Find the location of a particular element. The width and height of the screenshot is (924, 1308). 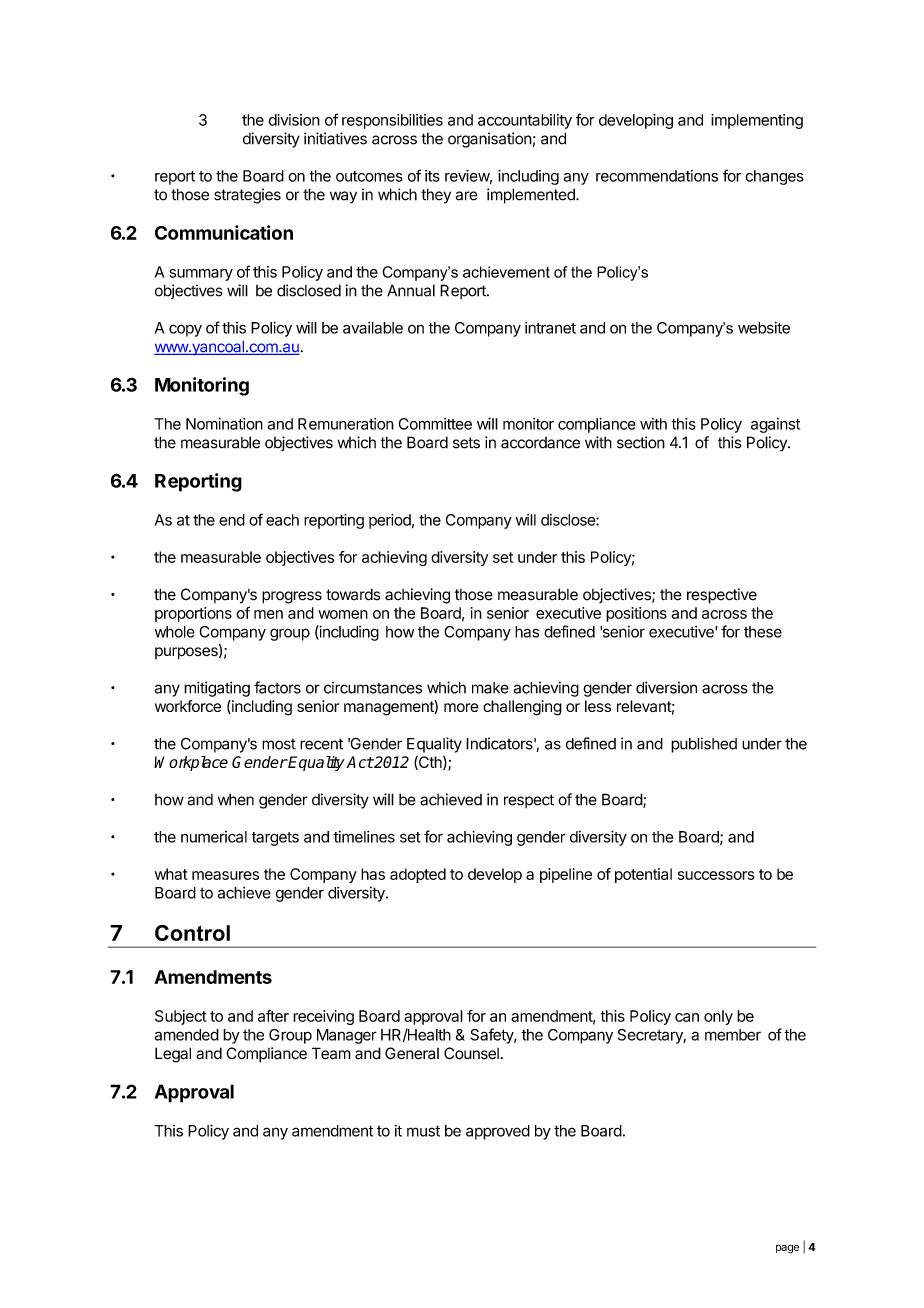

strategies is located at coordinates (247, 196).
